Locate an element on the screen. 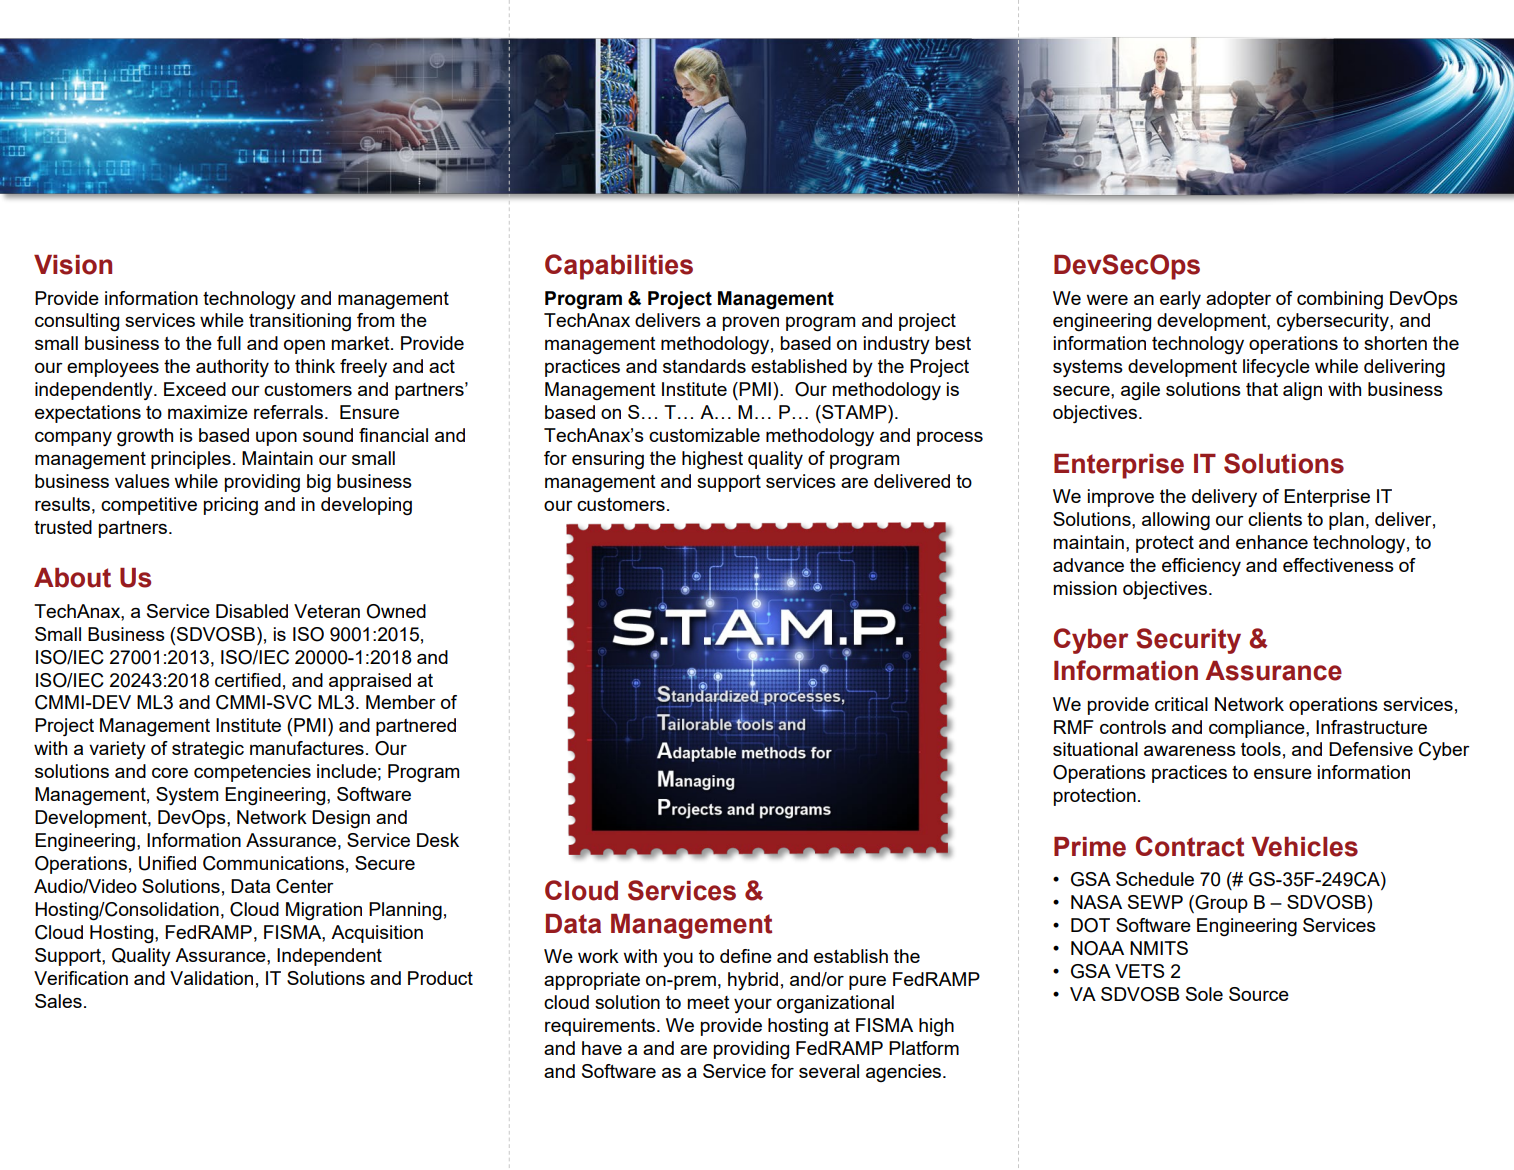 This screenshot has height=1170, width=1514. have is located at coordinates (602, 1048).
